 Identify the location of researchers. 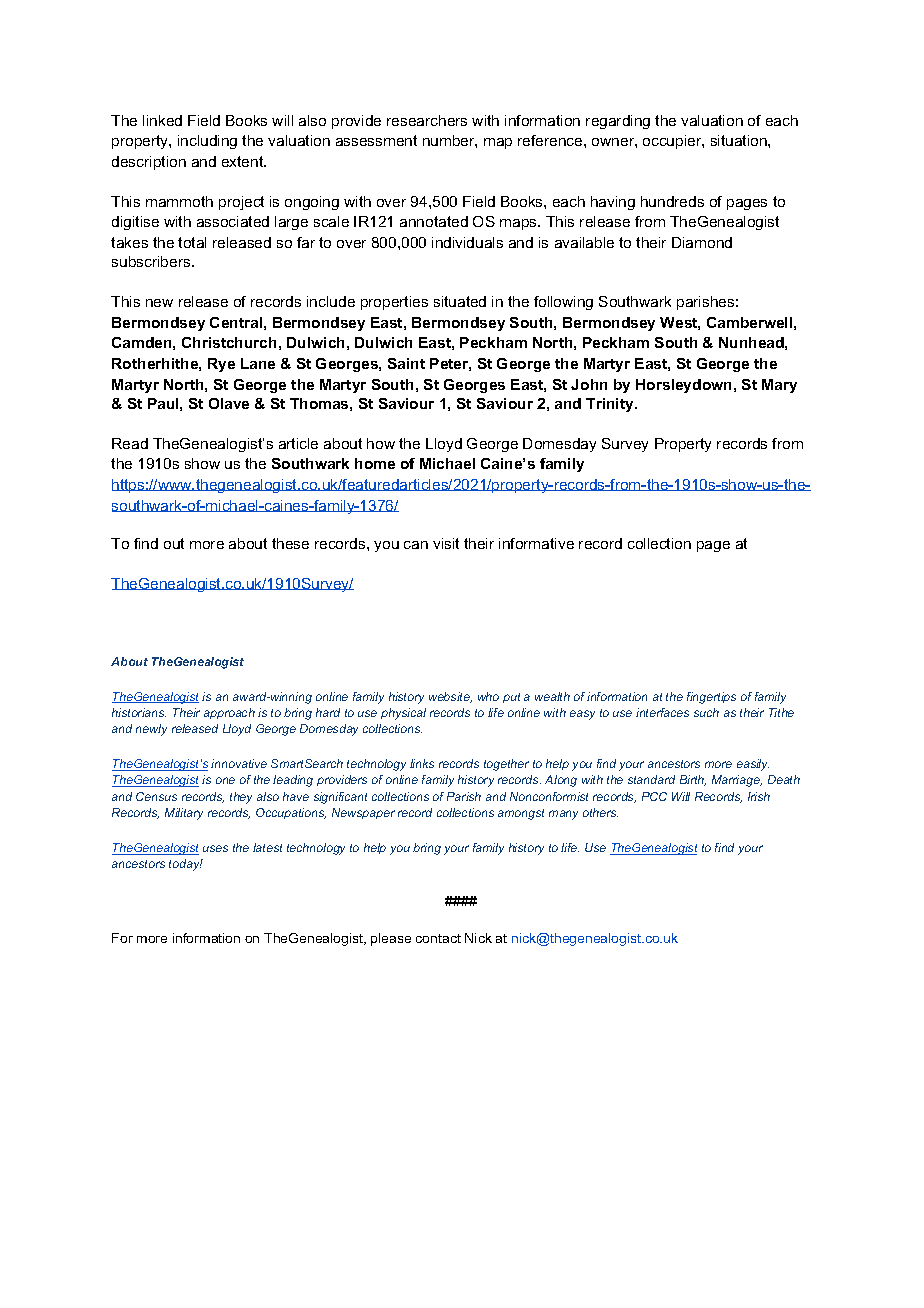
(427, 120).
